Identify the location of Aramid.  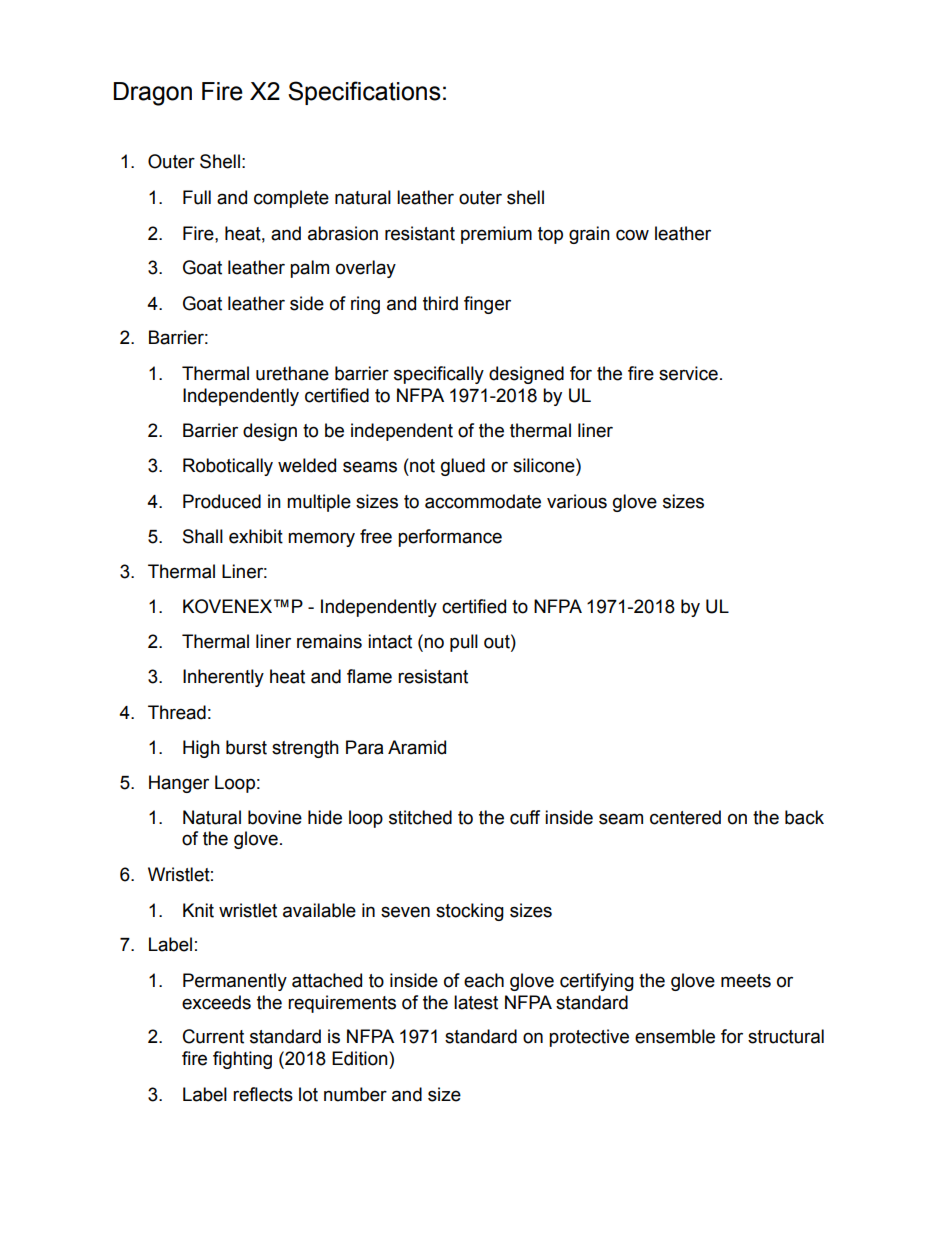
(417, 747).
